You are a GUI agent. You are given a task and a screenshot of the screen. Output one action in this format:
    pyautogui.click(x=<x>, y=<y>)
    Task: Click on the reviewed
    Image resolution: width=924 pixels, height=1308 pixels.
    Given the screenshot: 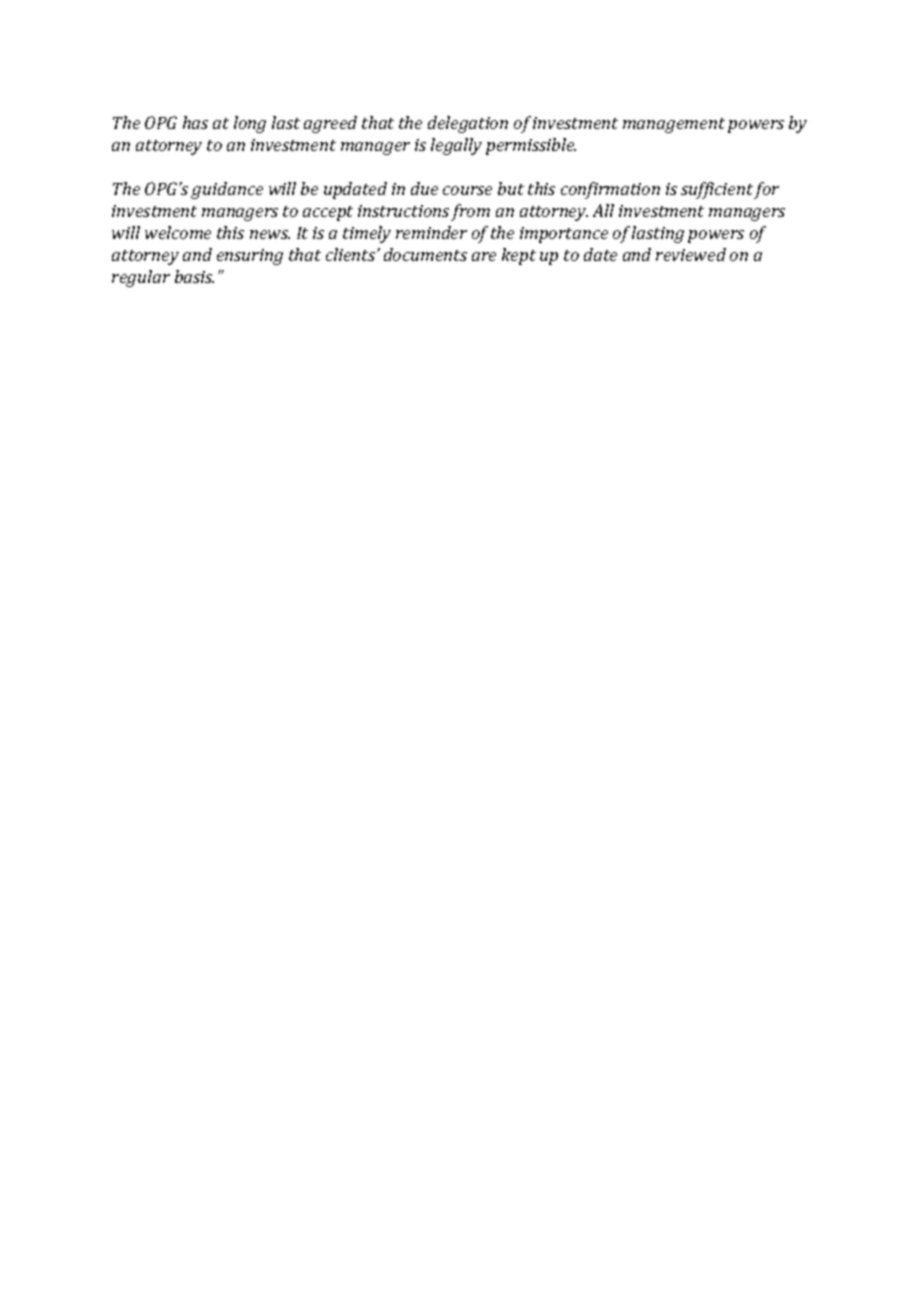 What is the action you would take?
    pyautogui.click(x=691, y=254)
